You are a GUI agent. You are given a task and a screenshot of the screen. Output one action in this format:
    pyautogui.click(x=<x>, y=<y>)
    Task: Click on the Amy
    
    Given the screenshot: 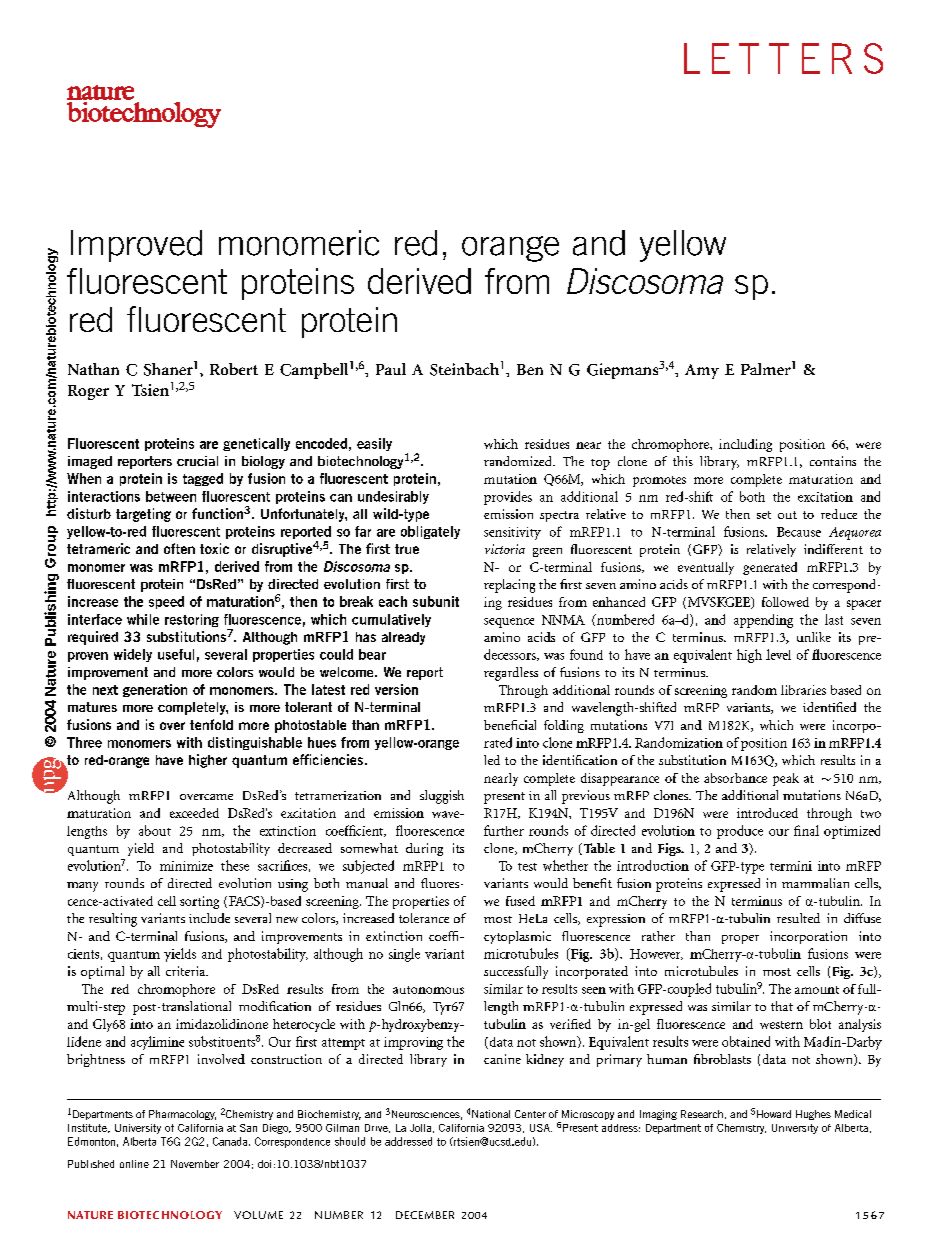 What is the action you would take?
    pyautogui.click(x=702, y=371)
